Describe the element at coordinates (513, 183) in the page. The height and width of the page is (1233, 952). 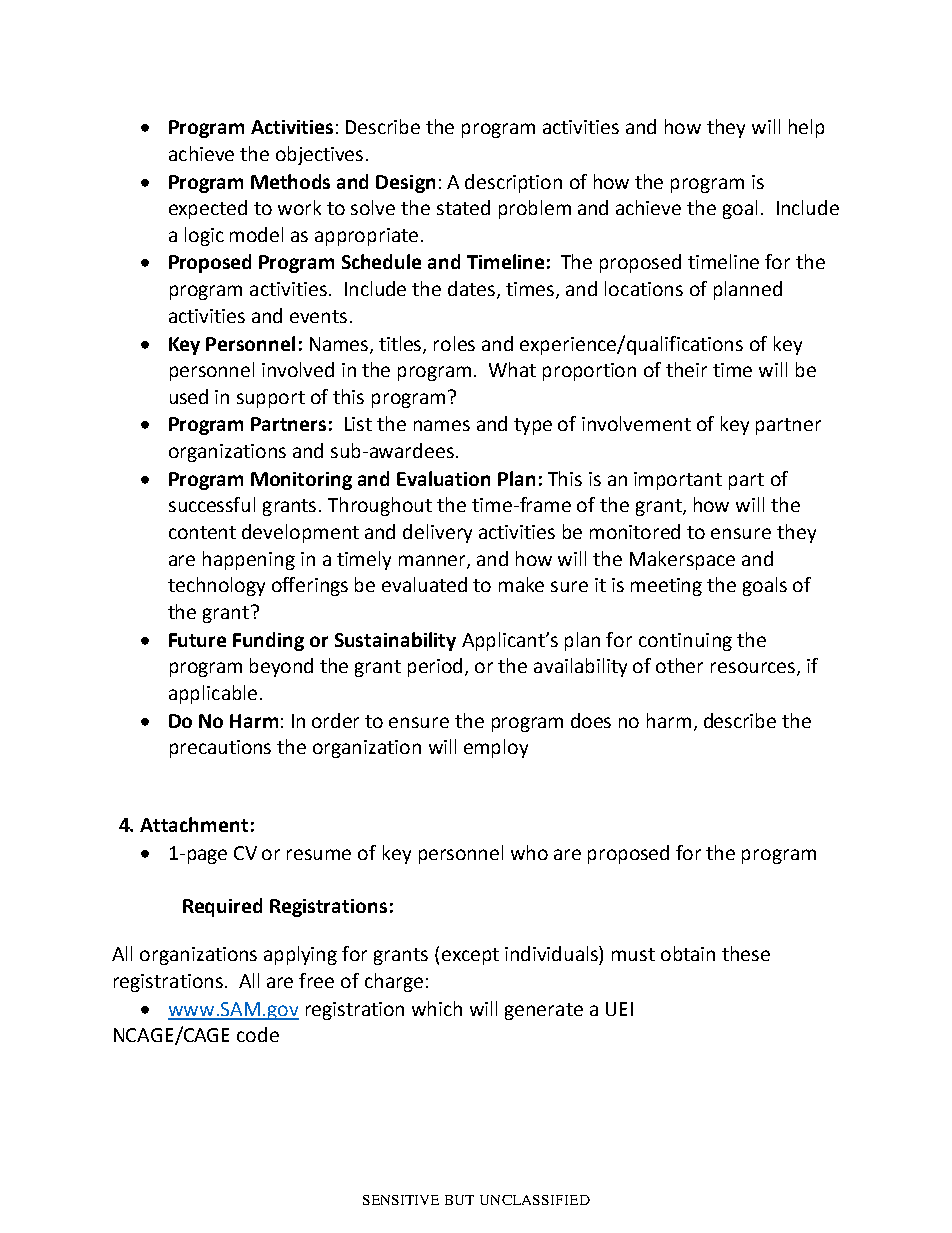
I see `description` at that location.
